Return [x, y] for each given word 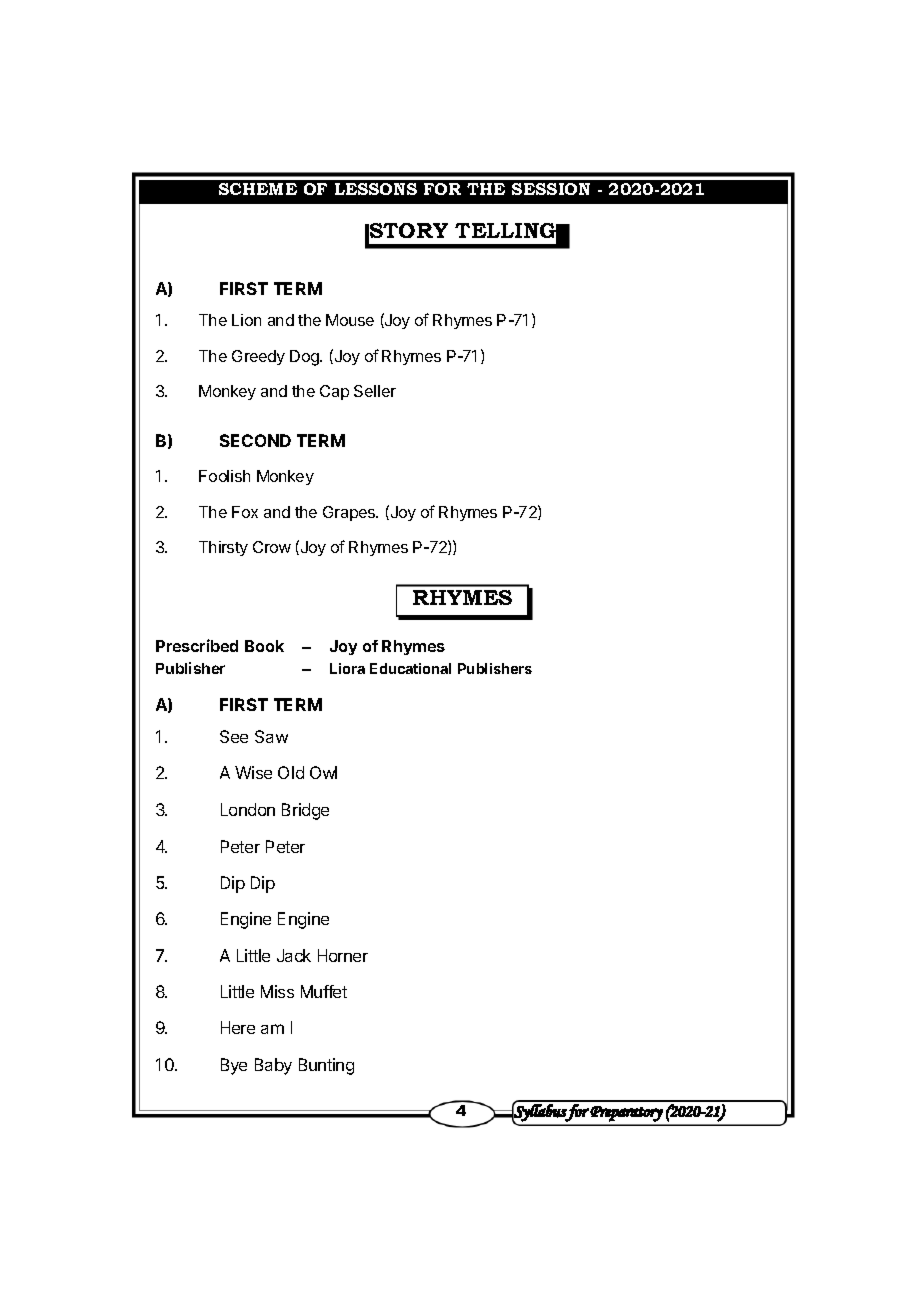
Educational [410, 668]
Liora [347, 668]
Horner [343, 955]
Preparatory [626, 1114]
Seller [375, 391]
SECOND [255, 440]
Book [264, 646]
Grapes [350, 513]
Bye [234, 1066]
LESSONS [376, 189]
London [248, 809]
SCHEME [258, 189]
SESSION [551, 189]
